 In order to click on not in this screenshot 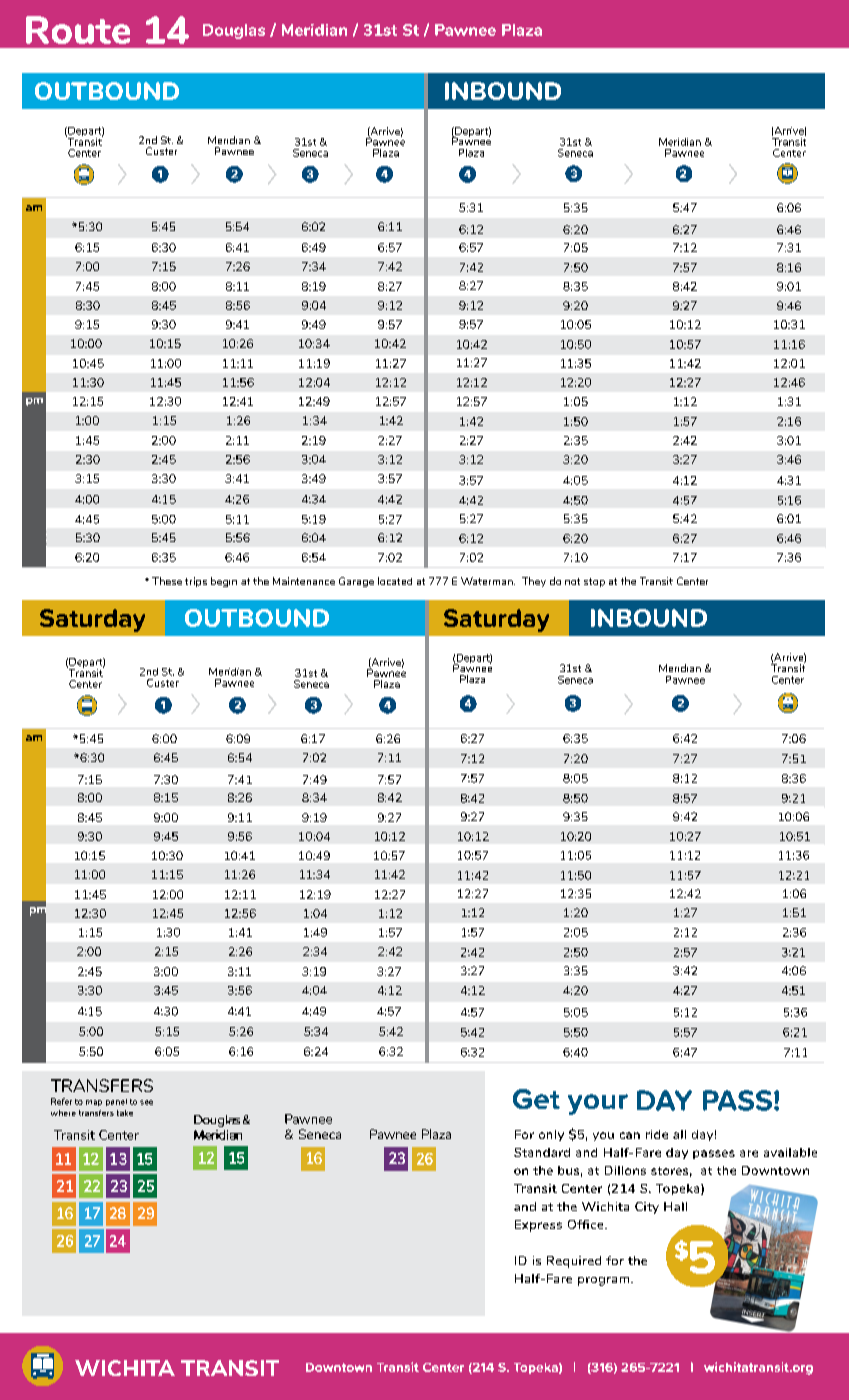, I will do `click(572, 581)`.
